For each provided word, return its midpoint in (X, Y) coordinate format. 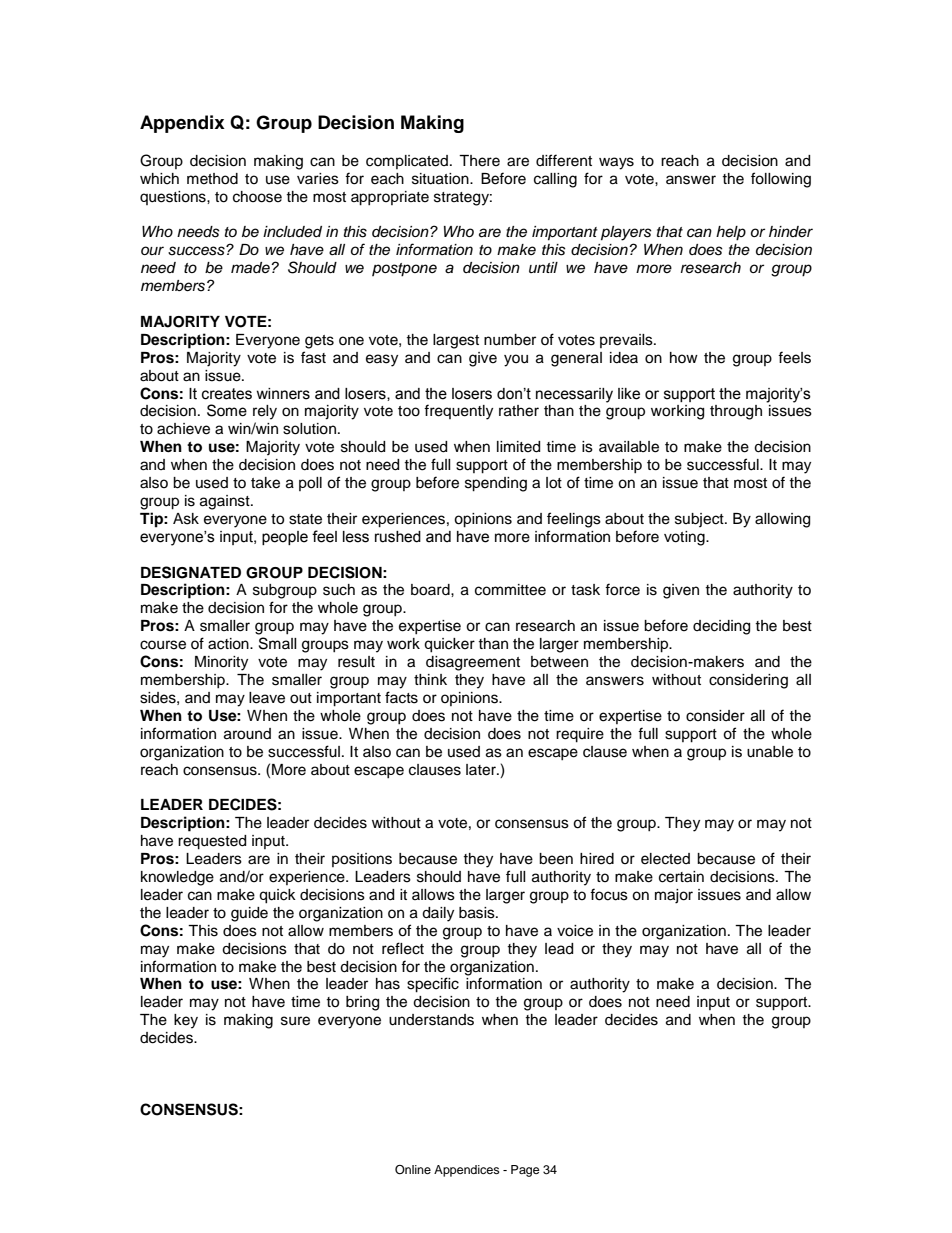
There (479, 161)
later (482, 770)
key (186, 1021)
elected (665, 859)
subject (700, 520)
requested (212, 842)
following (781, 180)
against (226, 502)
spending (496, 484)
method (212, 179)
